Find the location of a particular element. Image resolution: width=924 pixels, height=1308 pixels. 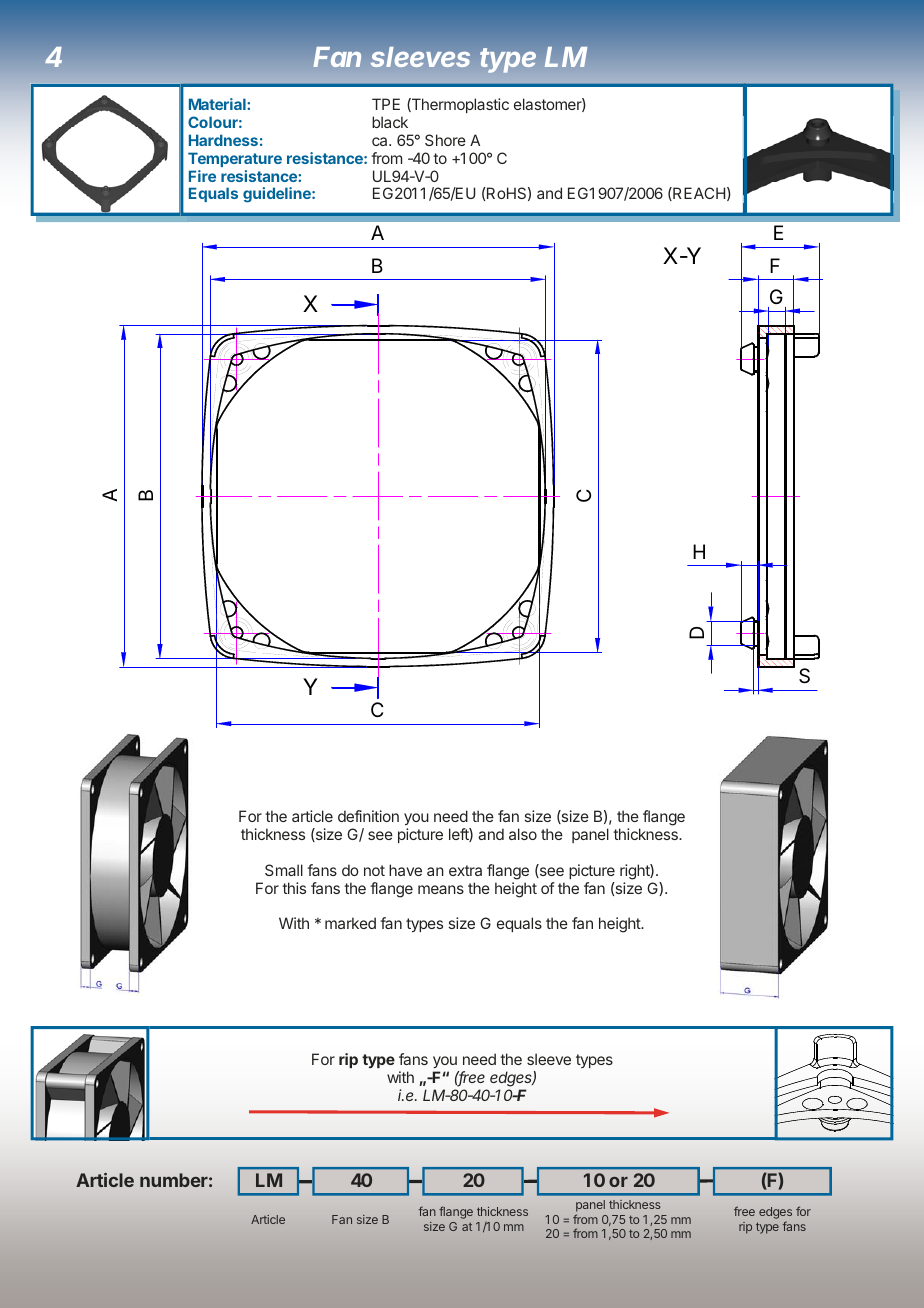

this is located at coordinates (294, 888).
